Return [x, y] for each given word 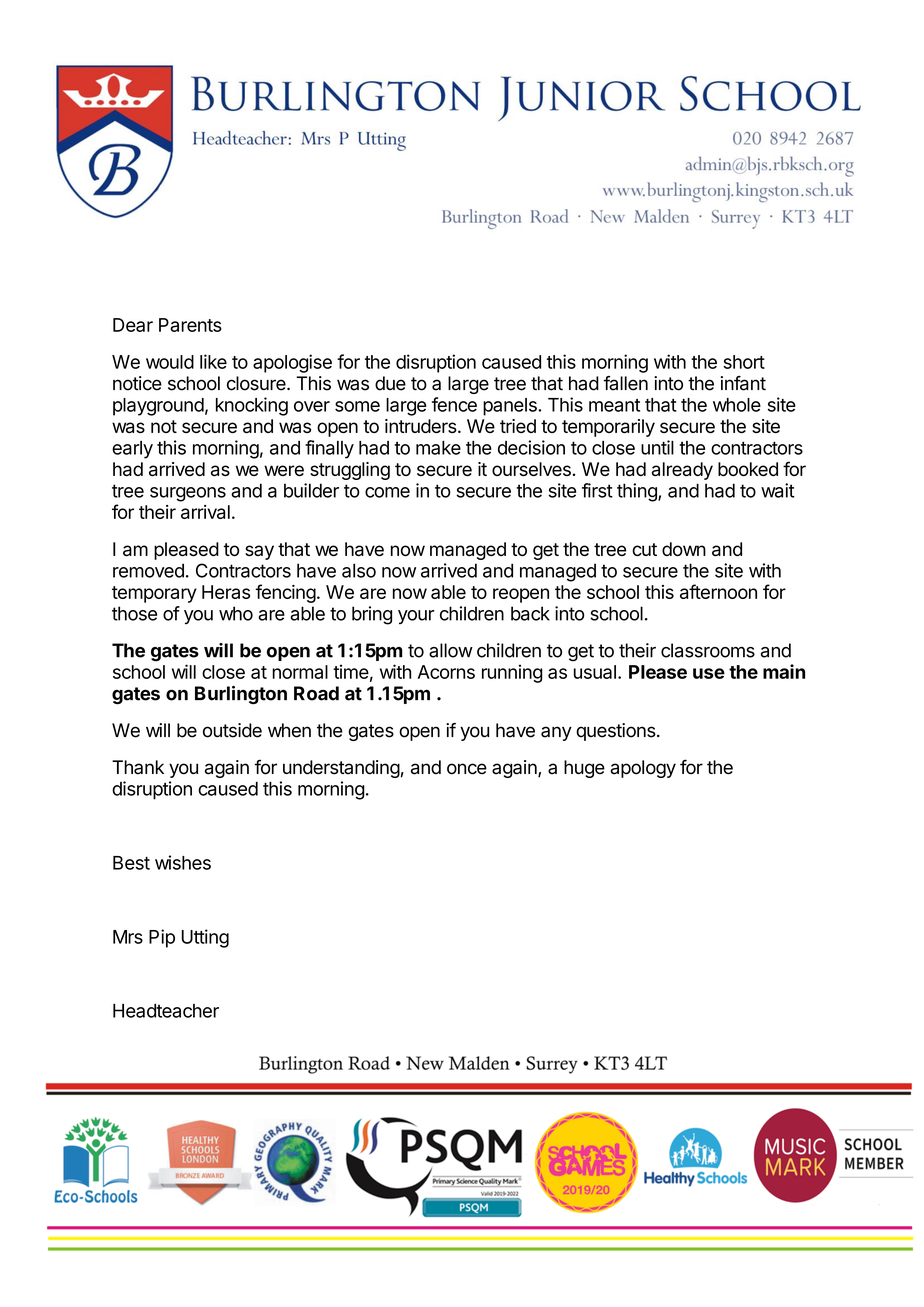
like [213, 361]
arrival [205, 512]
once [467, 769]
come [387, 492]
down [684, 549]
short [744, 362]
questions [616, 732]
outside [232, 730]
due [390, 383]
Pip [162, 938]
